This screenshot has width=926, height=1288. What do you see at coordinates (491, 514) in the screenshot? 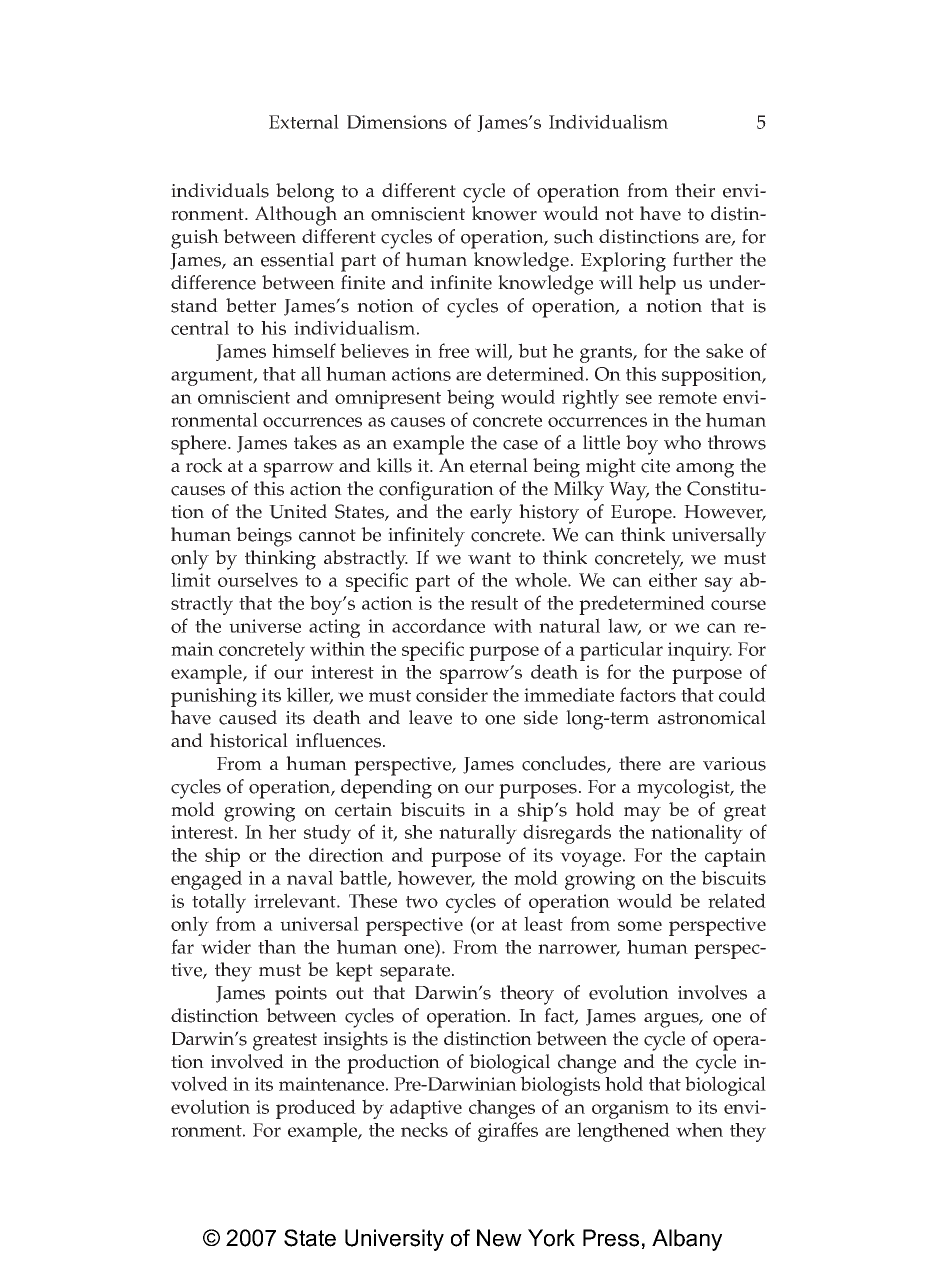
I see `early` at bounding box center [491, 514].
